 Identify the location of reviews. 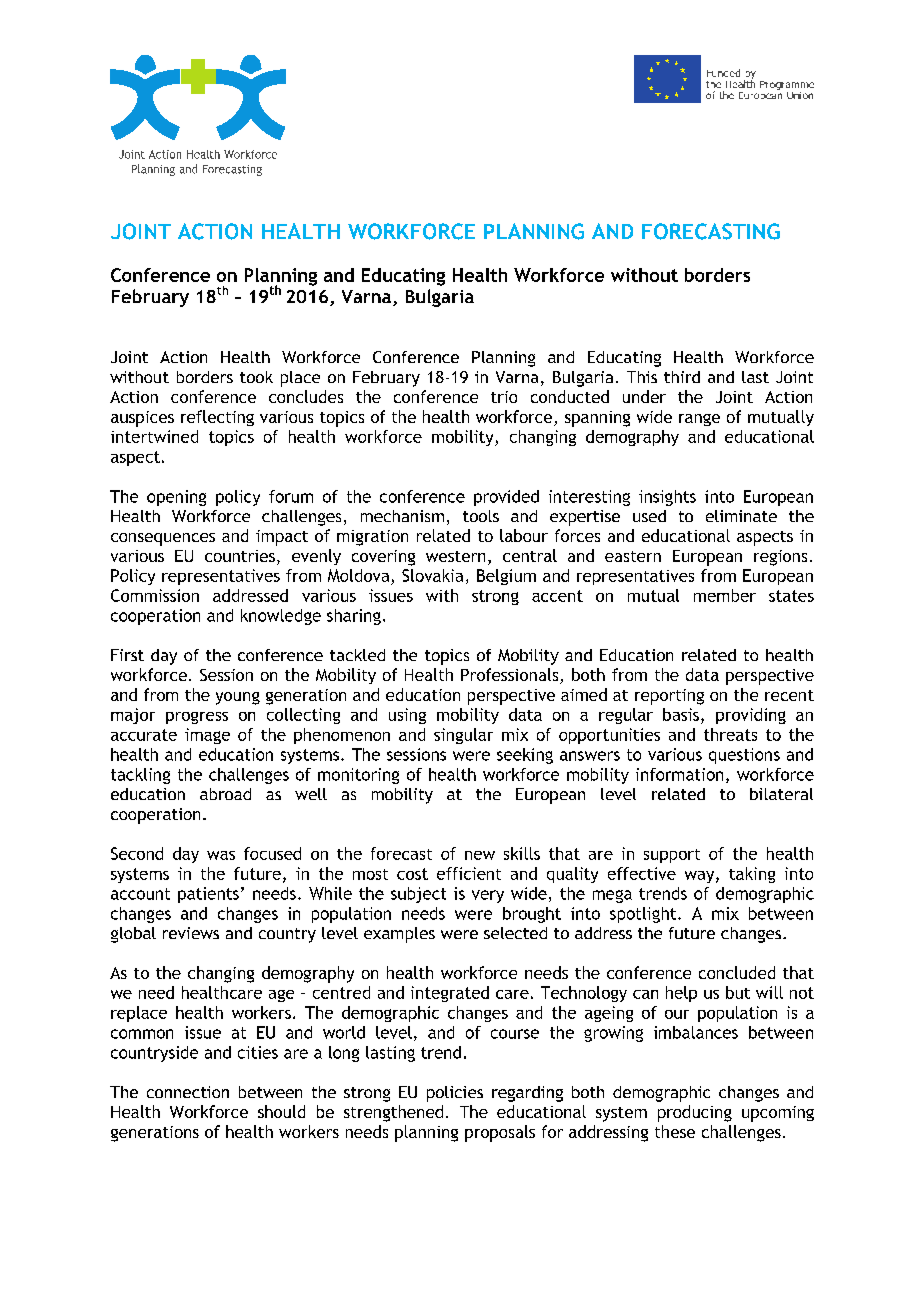
(191, 933).
